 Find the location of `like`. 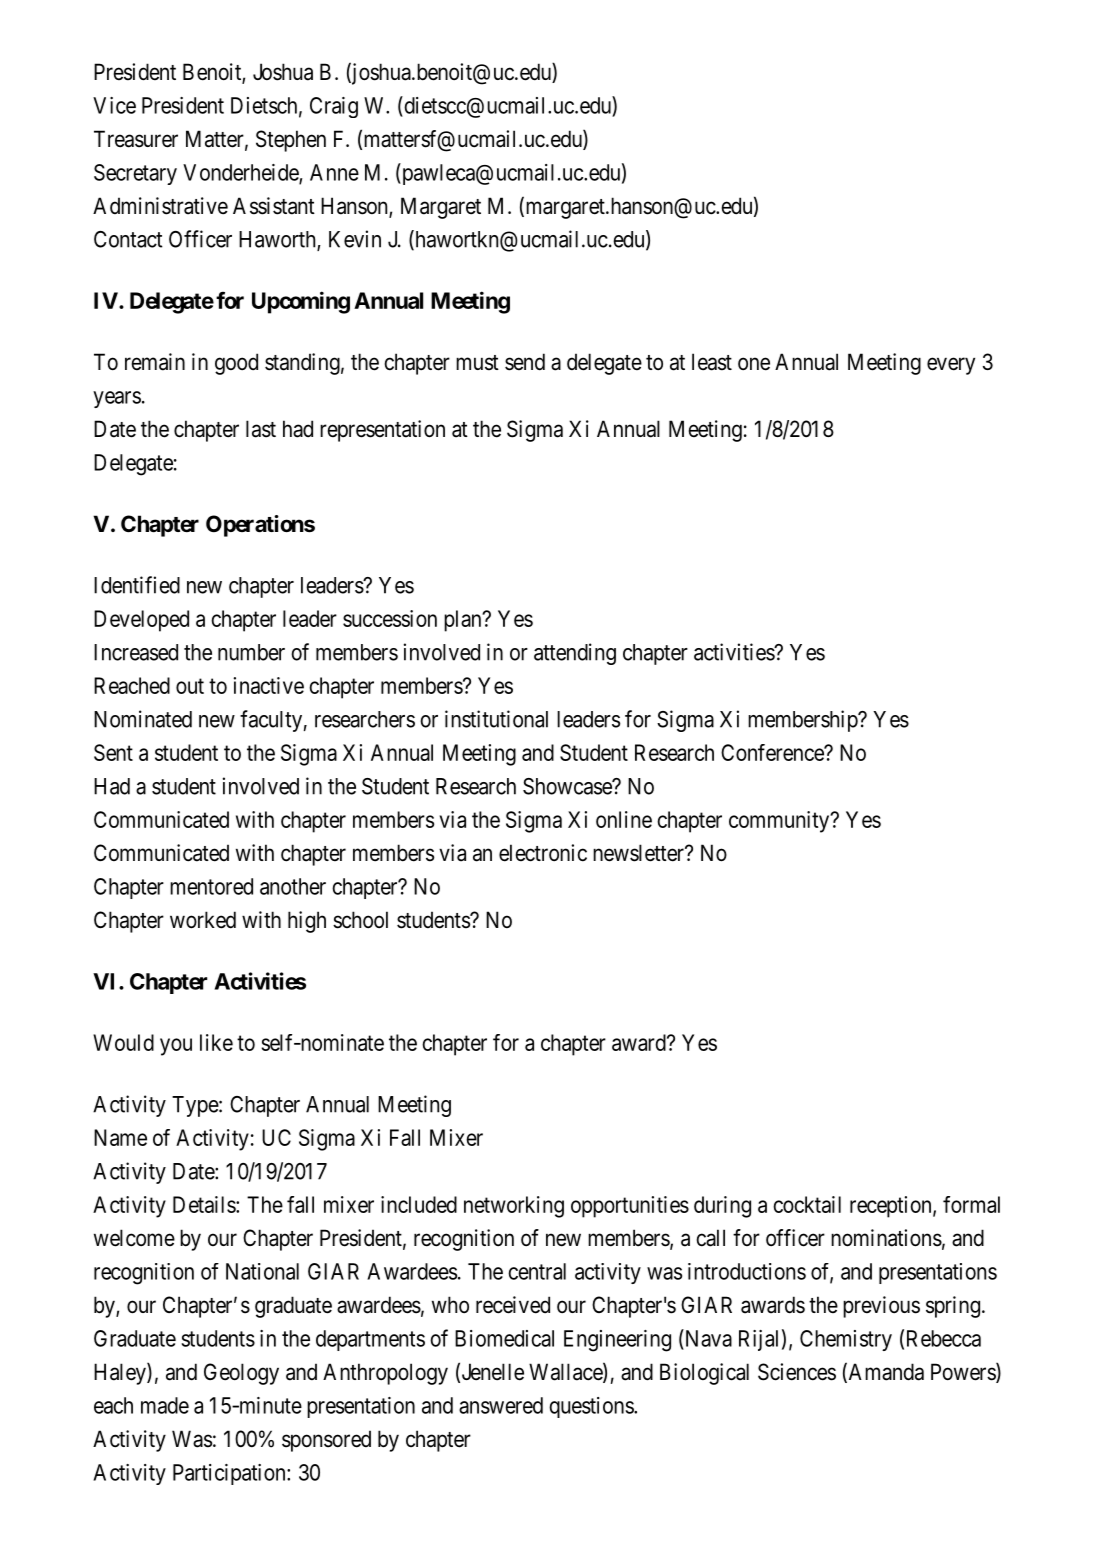

like is located at coordinates (216, 1042).
